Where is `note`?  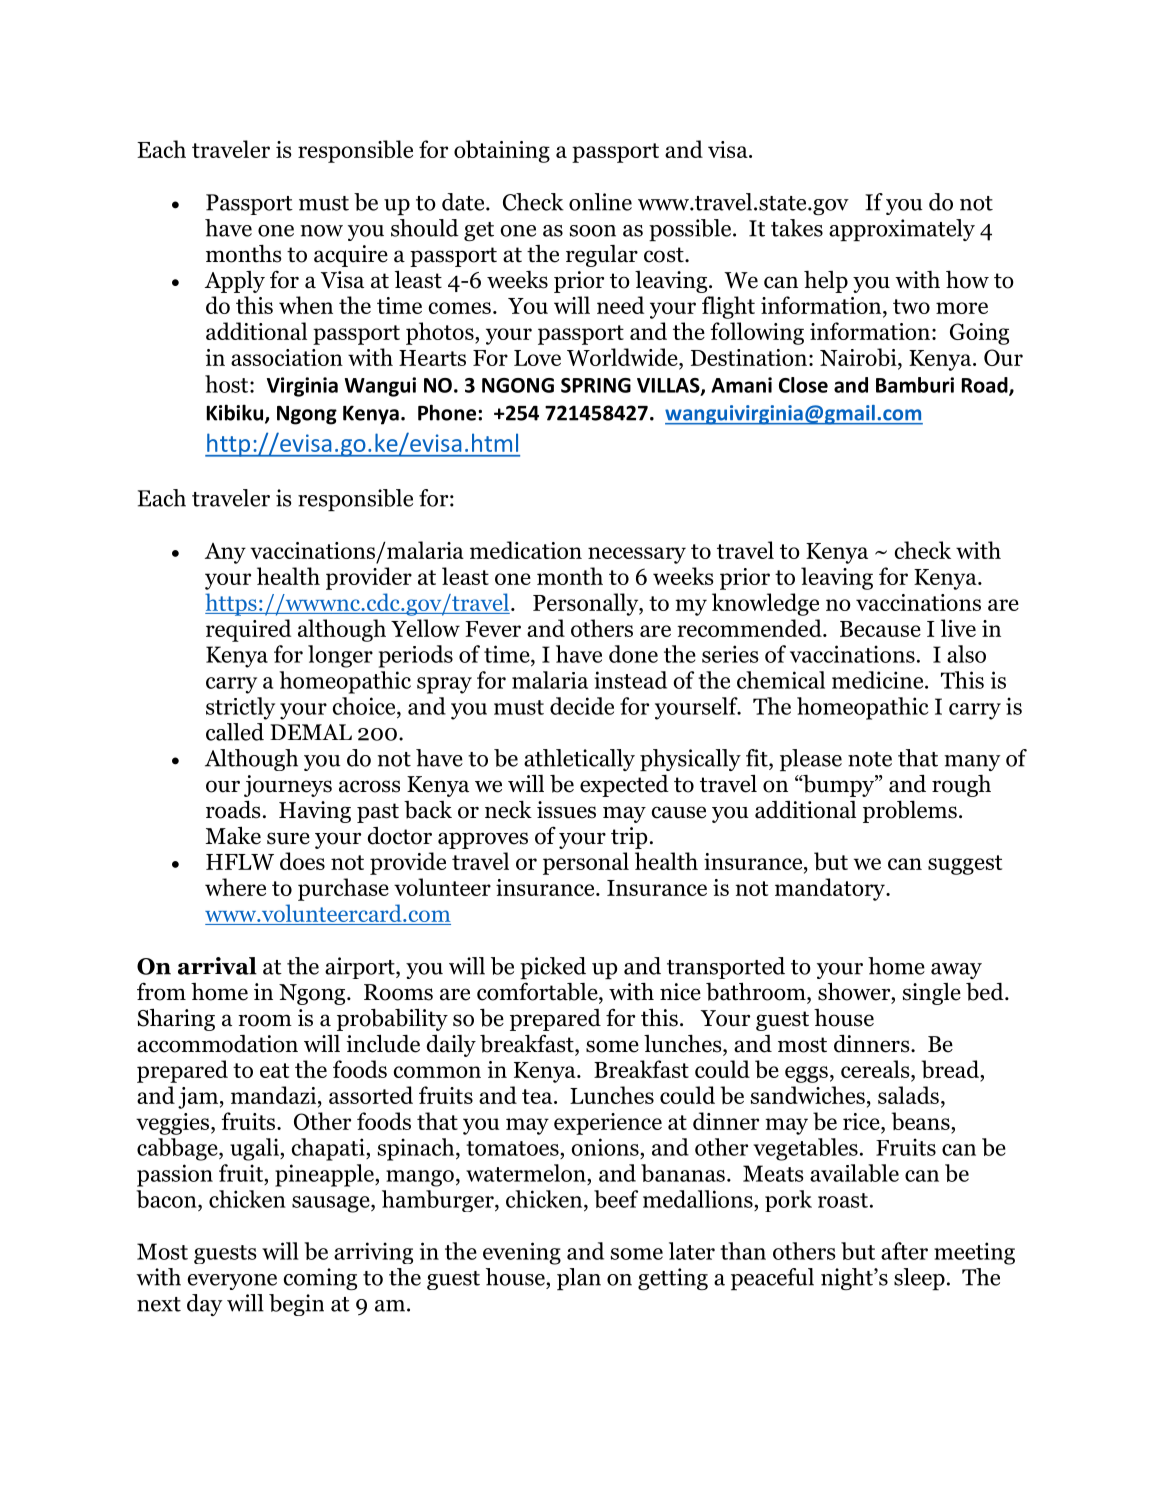
note is located at coordinates (870, 759).
